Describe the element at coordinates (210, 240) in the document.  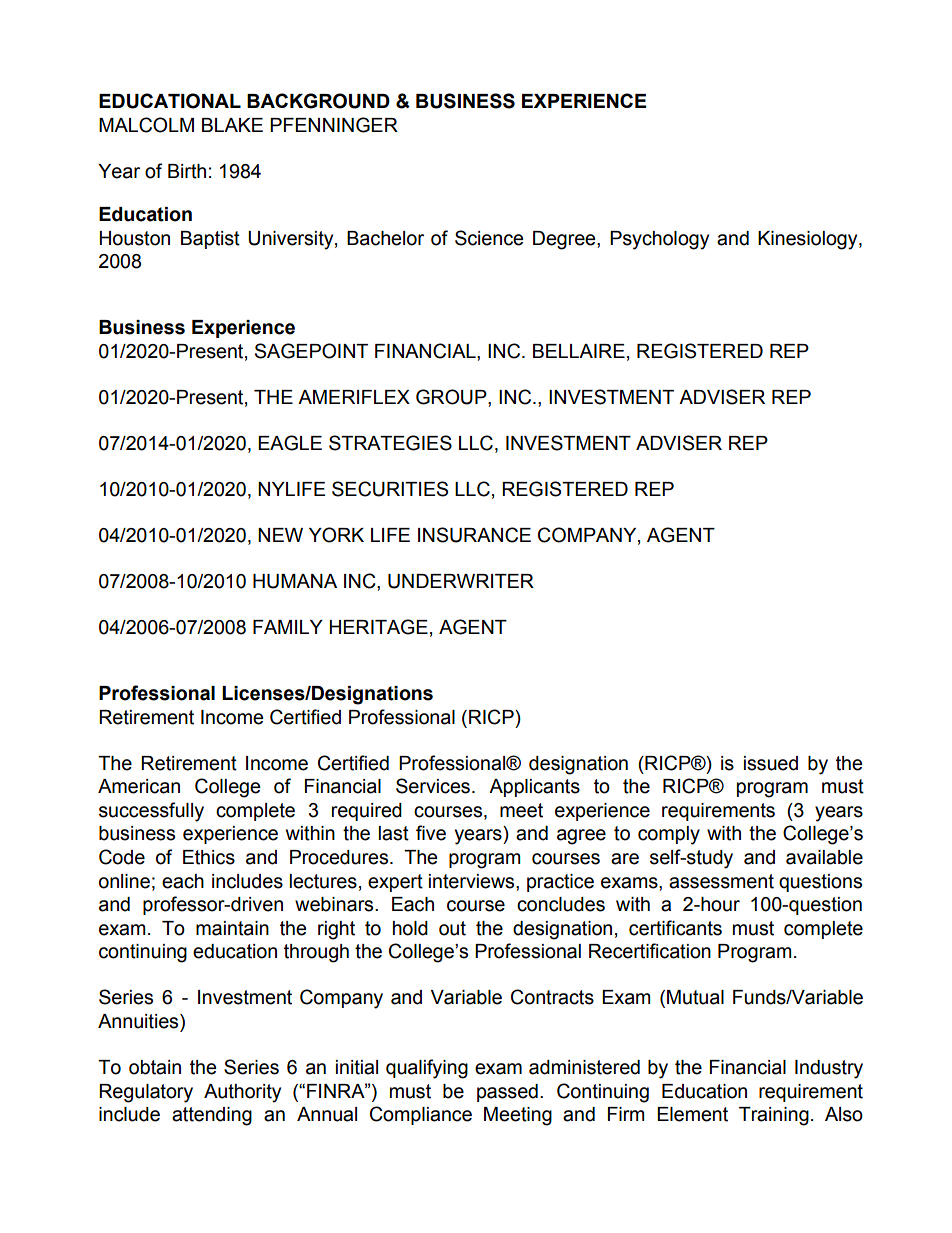
I see `Baptist` at that location.
